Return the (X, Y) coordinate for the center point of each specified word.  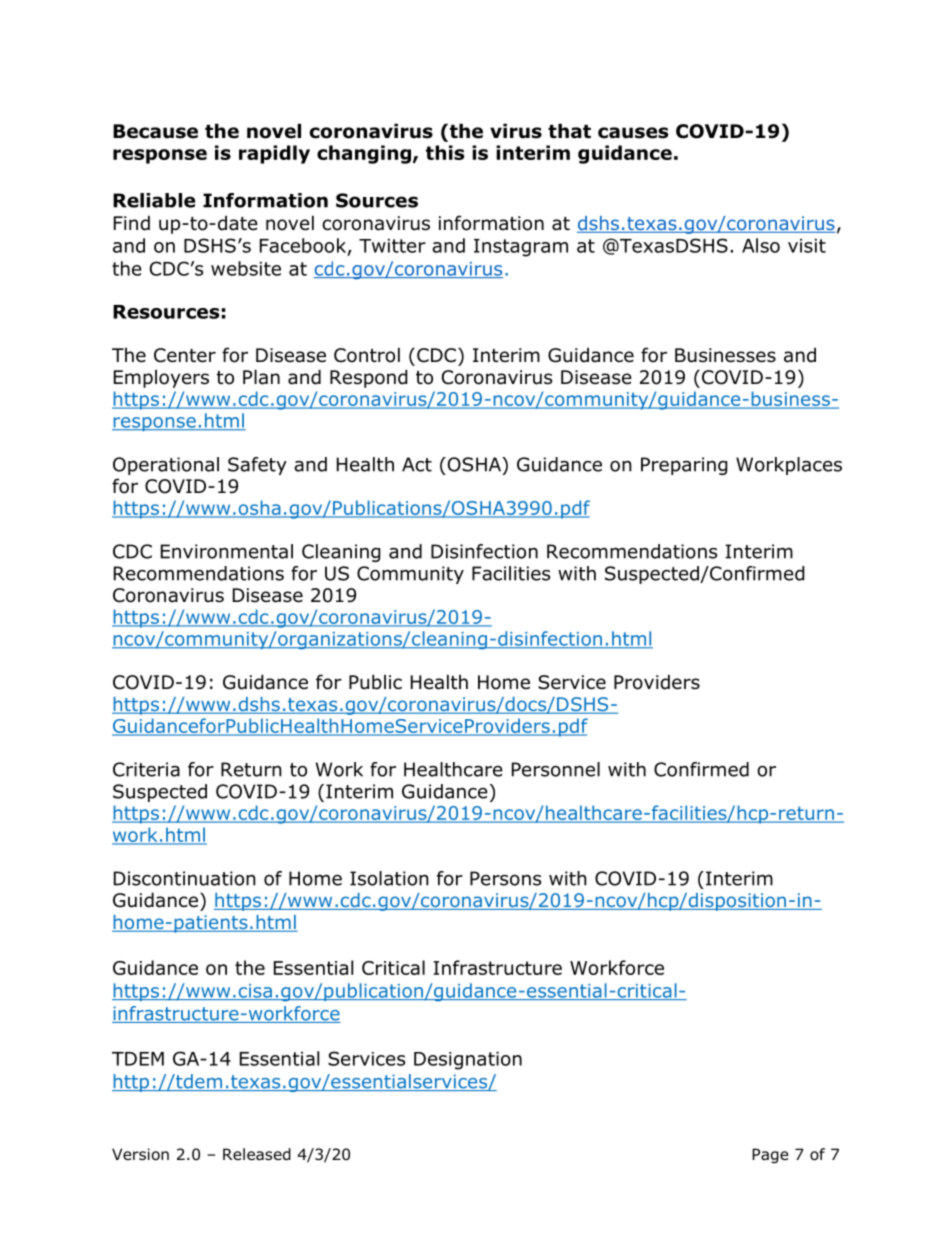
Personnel (556, 769)
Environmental (227, 551)
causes (633, 133)
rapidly (274, 154)
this (445, 152)
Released (257, 1154)
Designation (468, 1061)
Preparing (684, 466)
